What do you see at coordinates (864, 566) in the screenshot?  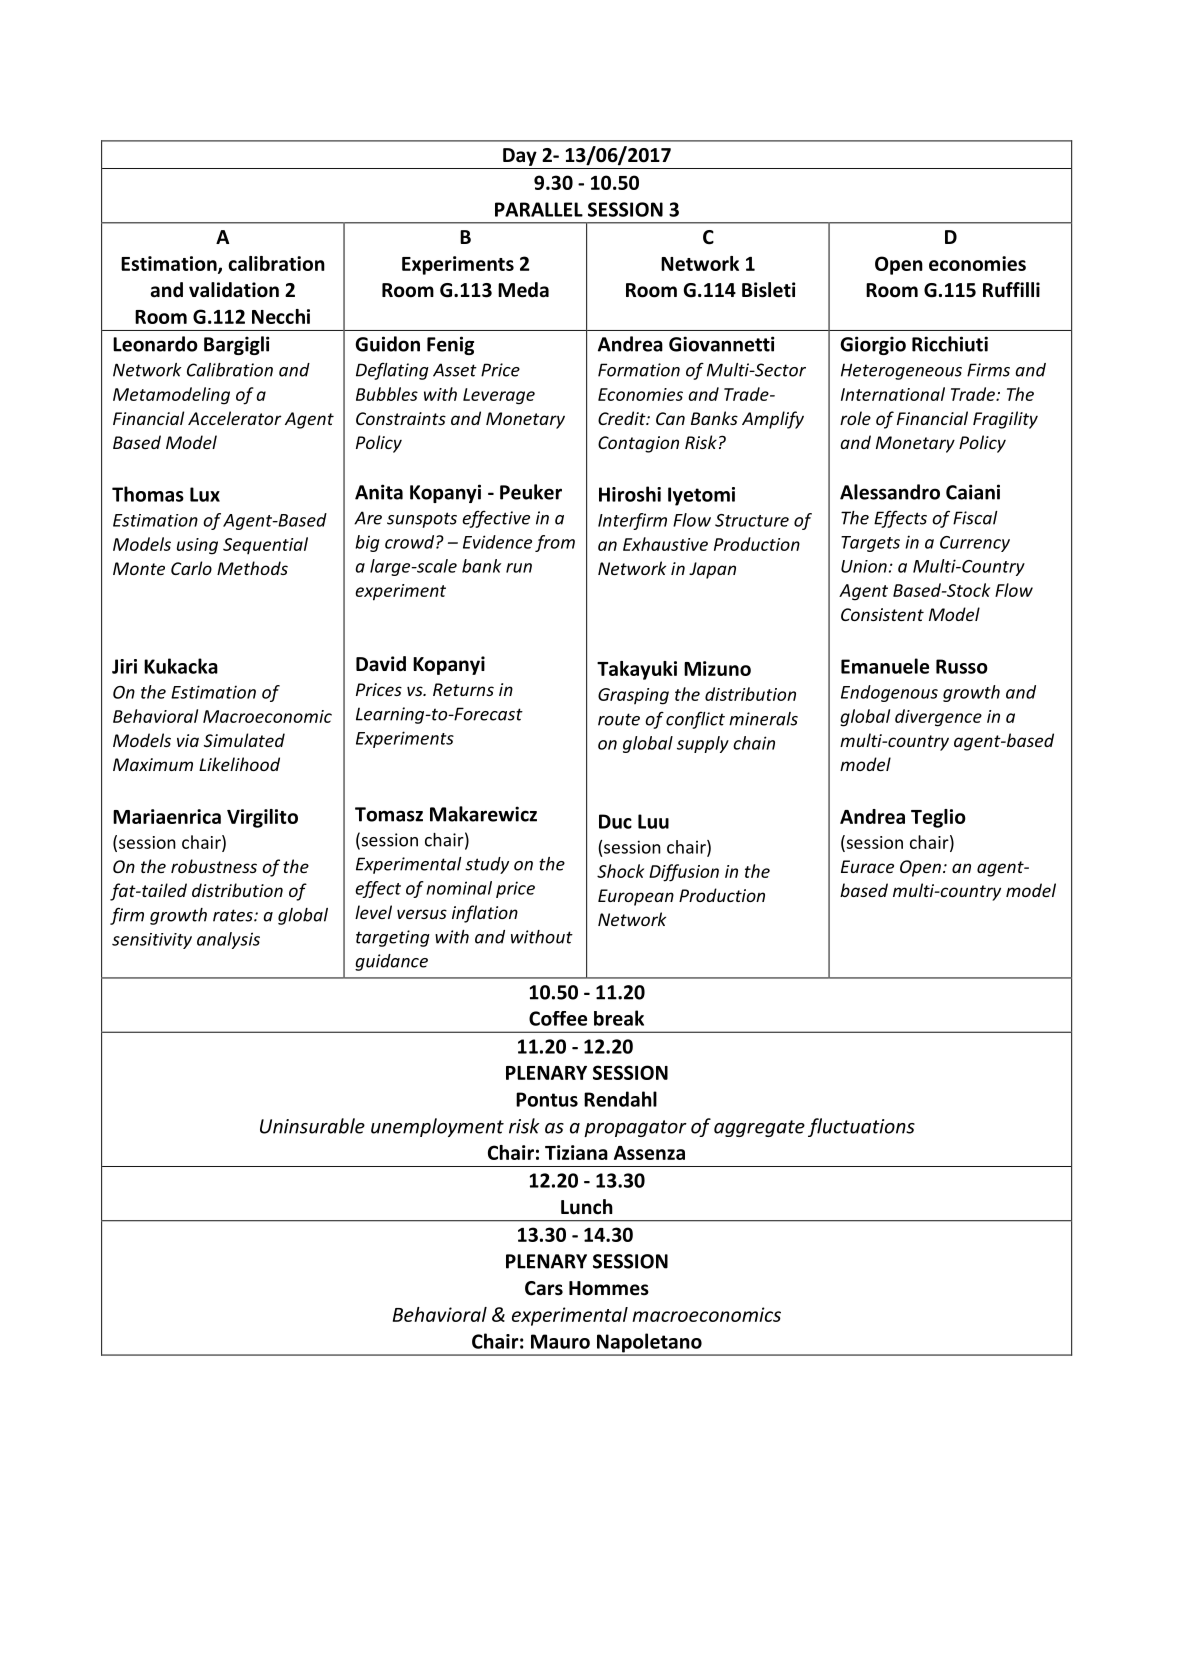 I see `Union` at bounding box center [864, 566].
